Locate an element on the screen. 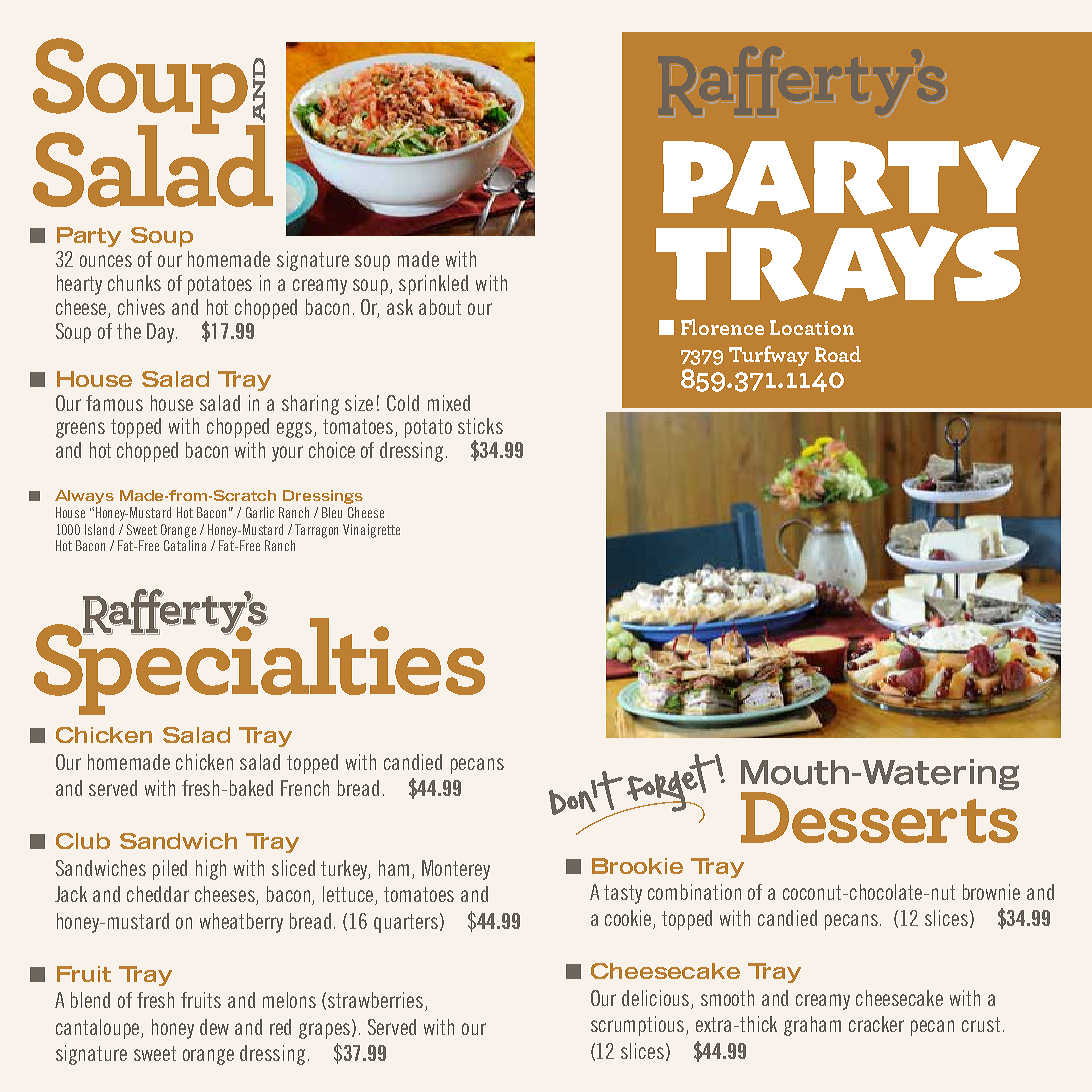  Vinaigrette is located at coordinates (371, 531).
